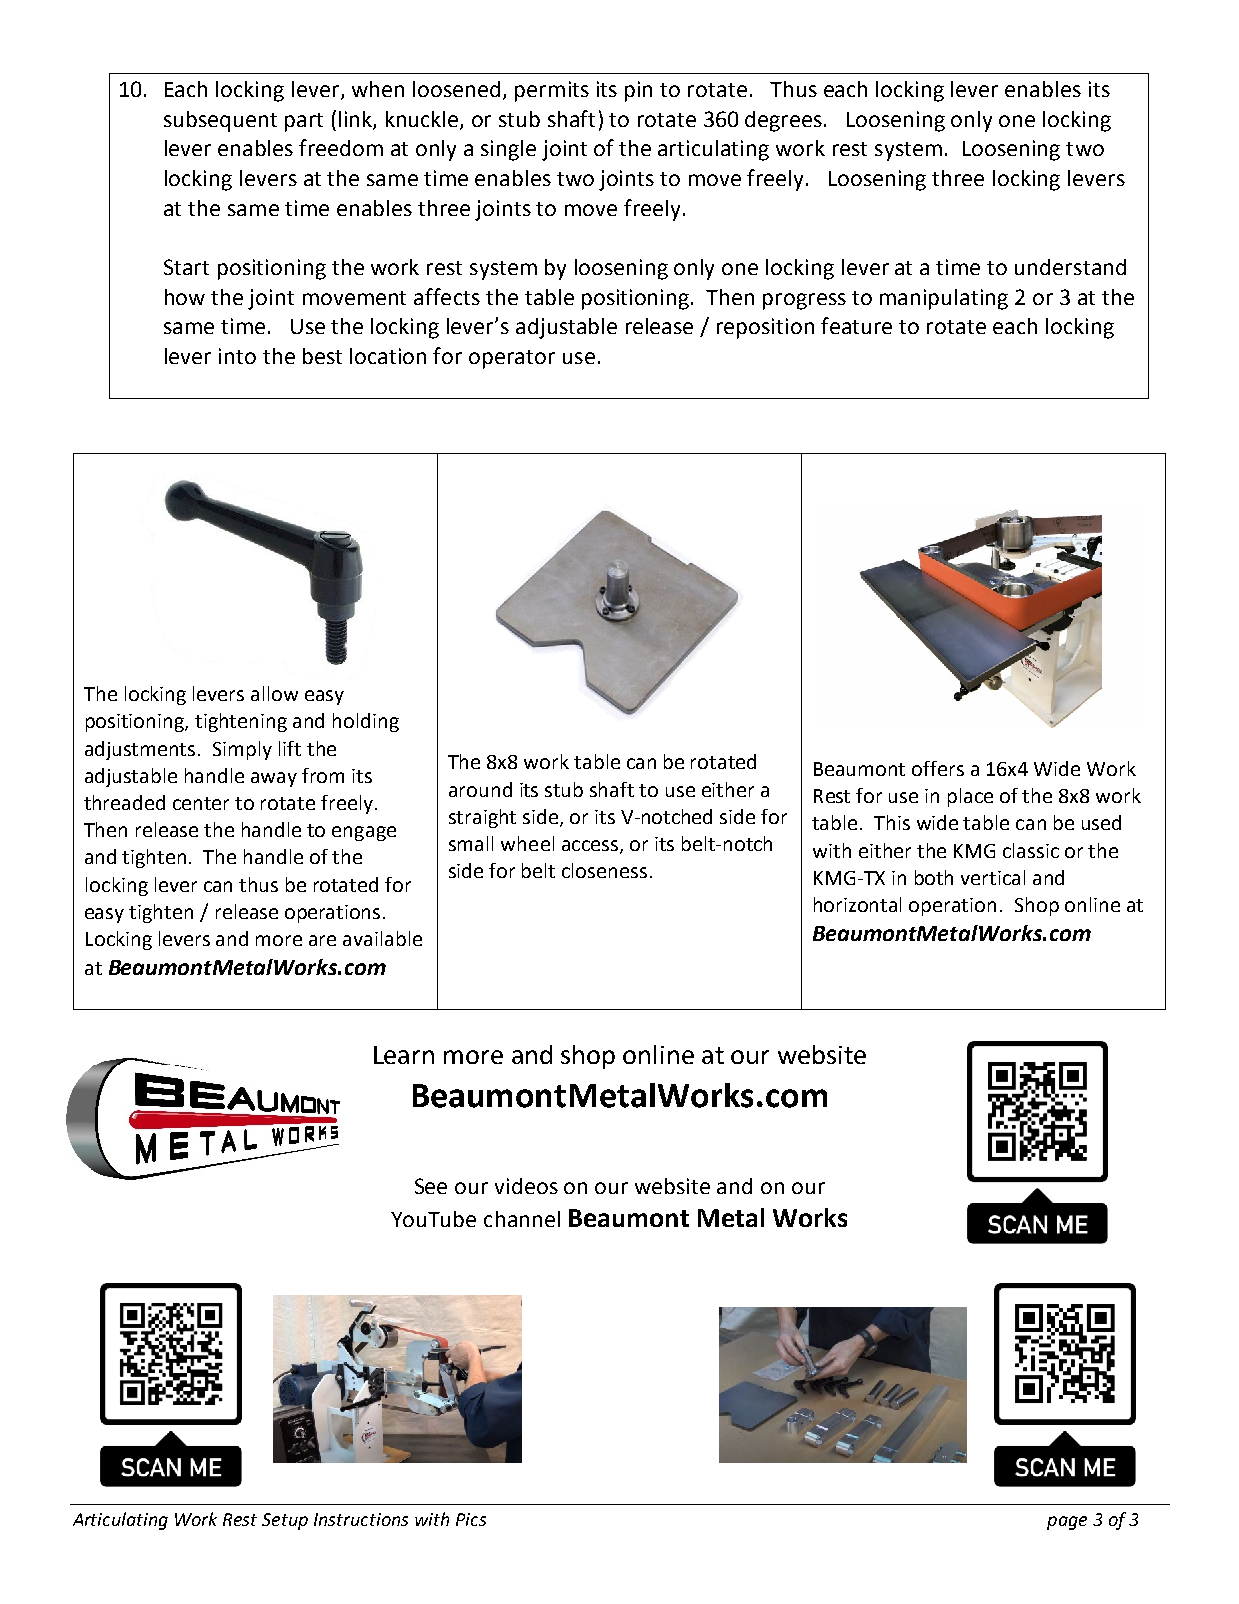  I want to click on subsequent, so click(220, 121).
